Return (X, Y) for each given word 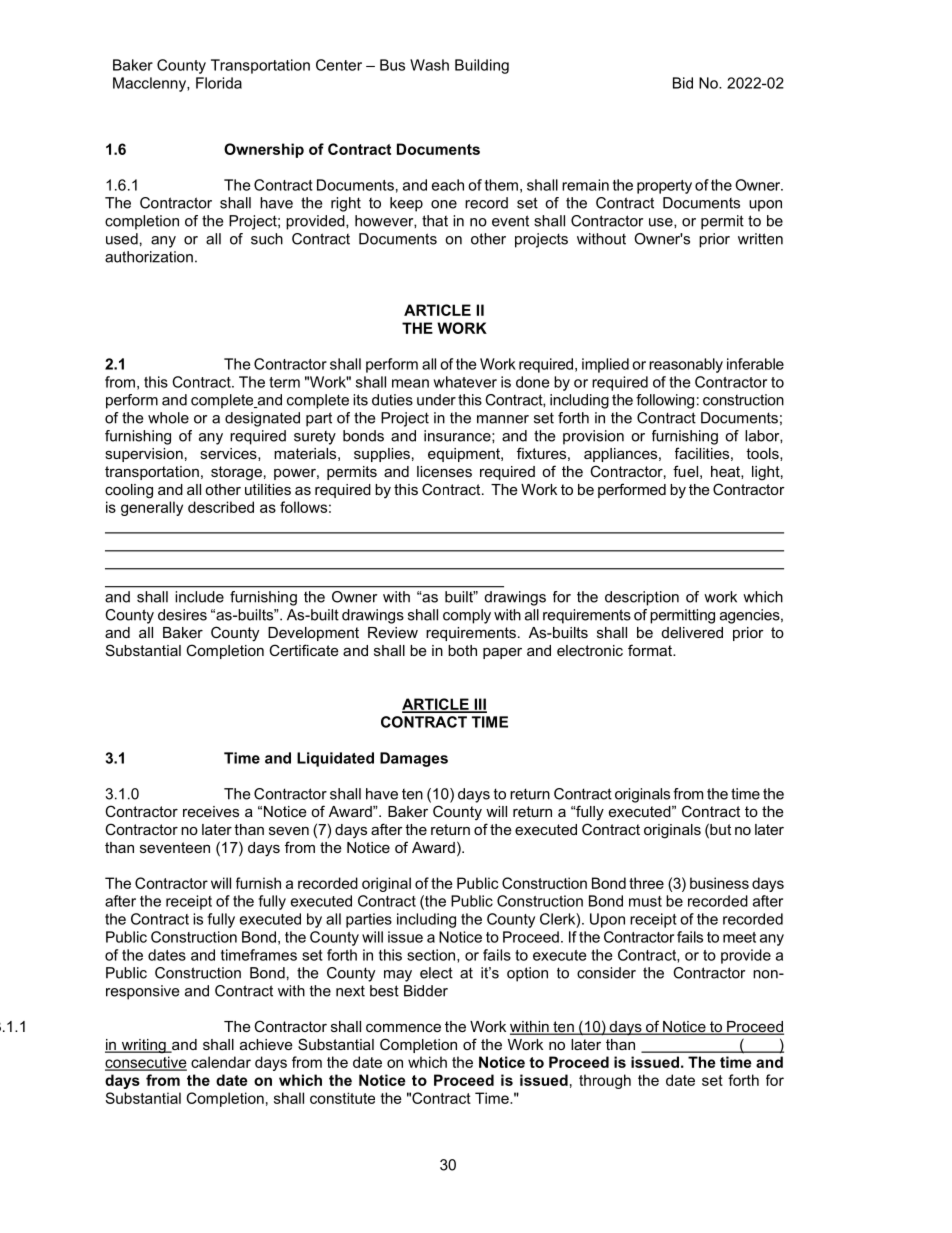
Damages (414, 759)
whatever (465, 382)
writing (143, 1046)
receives (211, 811)
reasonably (686, 365)
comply (467, 616)
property (664, 187)
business (719, 883)
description (642, 598)
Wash (429, 65)
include (199, 597)
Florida (219, 83)
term (284, 382)
